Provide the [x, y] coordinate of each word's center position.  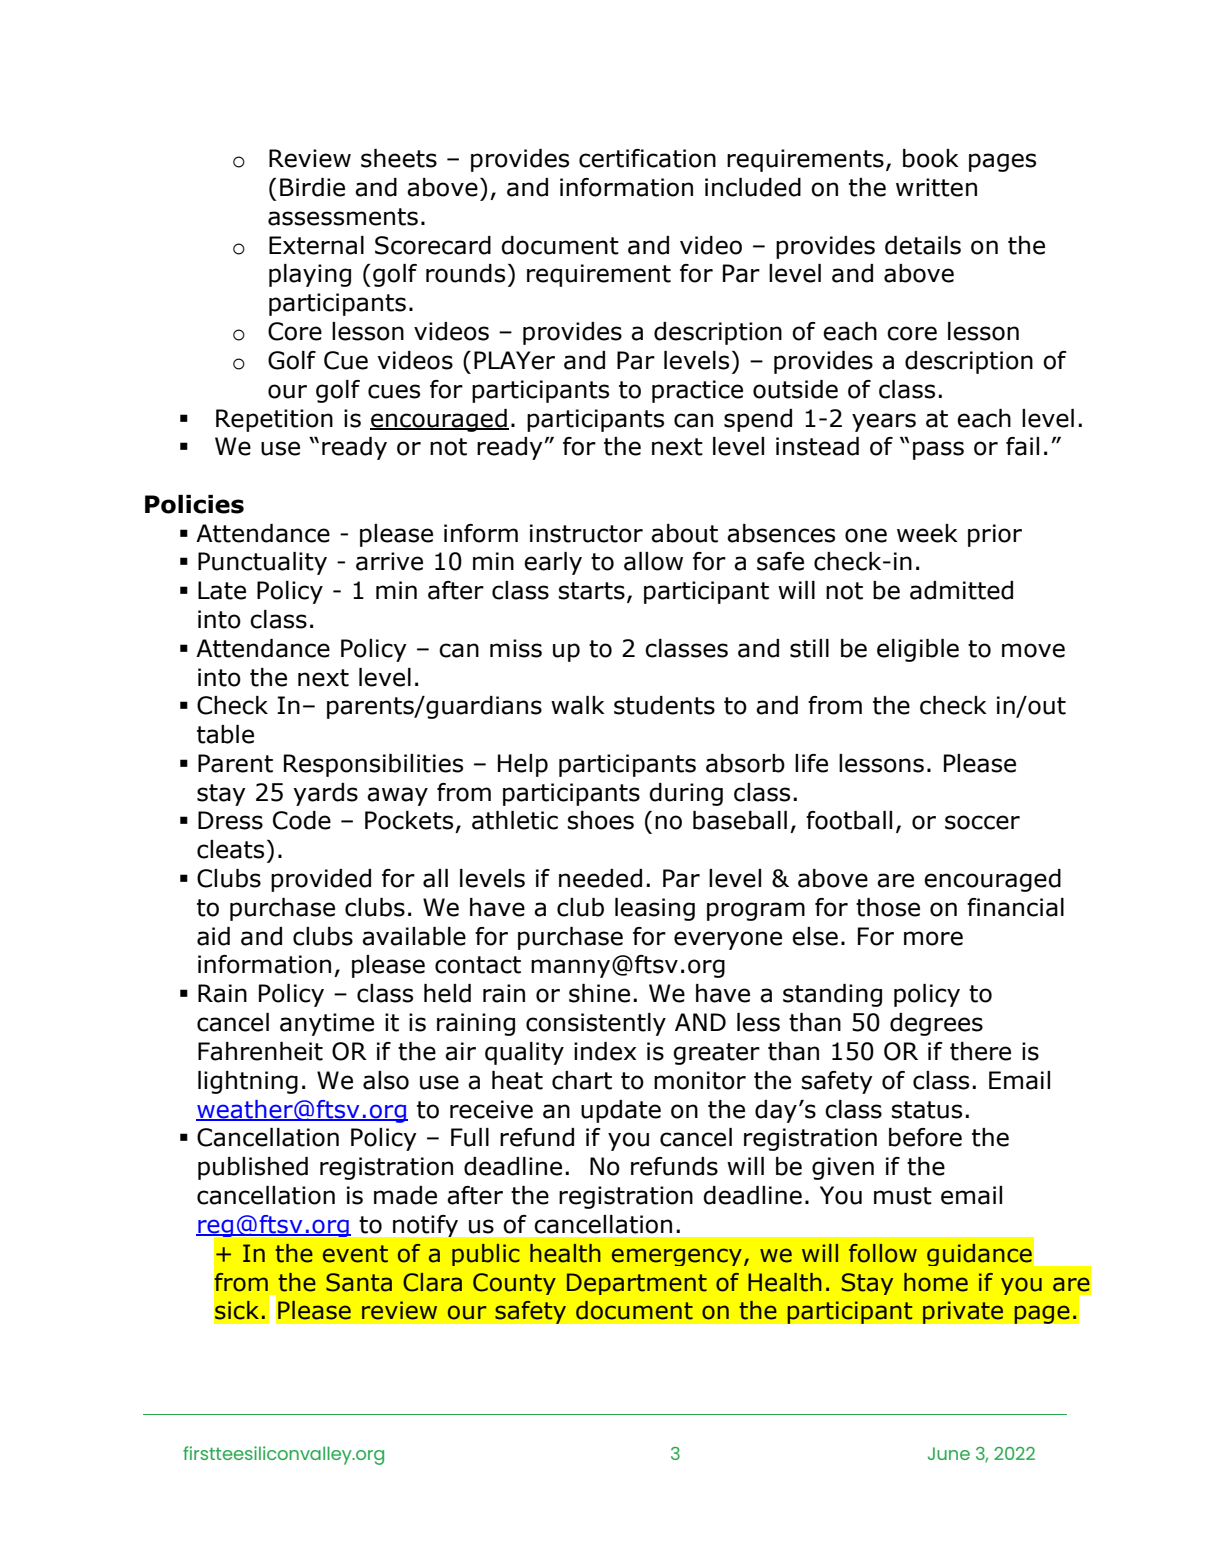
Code [302, 820]
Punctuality [262, 563]
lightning [248, 1082]
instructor [586, 533]
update [621, 1111]
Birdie [312, 187]
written [936, 187]
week [927, 533]
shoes [600, 820]
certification [647, 158]
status [926, 1110]
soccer [982, 822]
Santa [359, 1282]
